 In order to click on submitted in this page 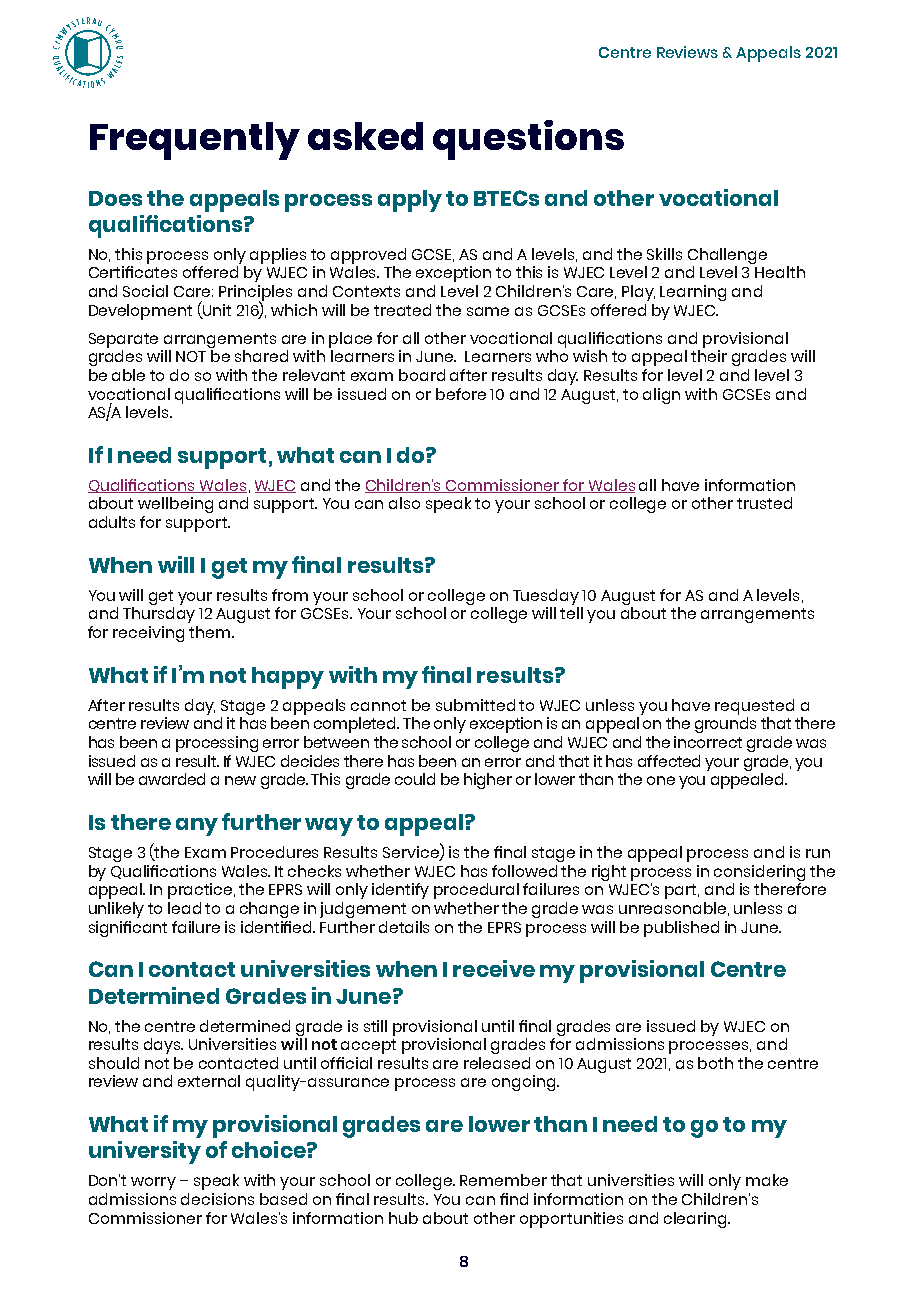, I will do `click(475, 705)`.
